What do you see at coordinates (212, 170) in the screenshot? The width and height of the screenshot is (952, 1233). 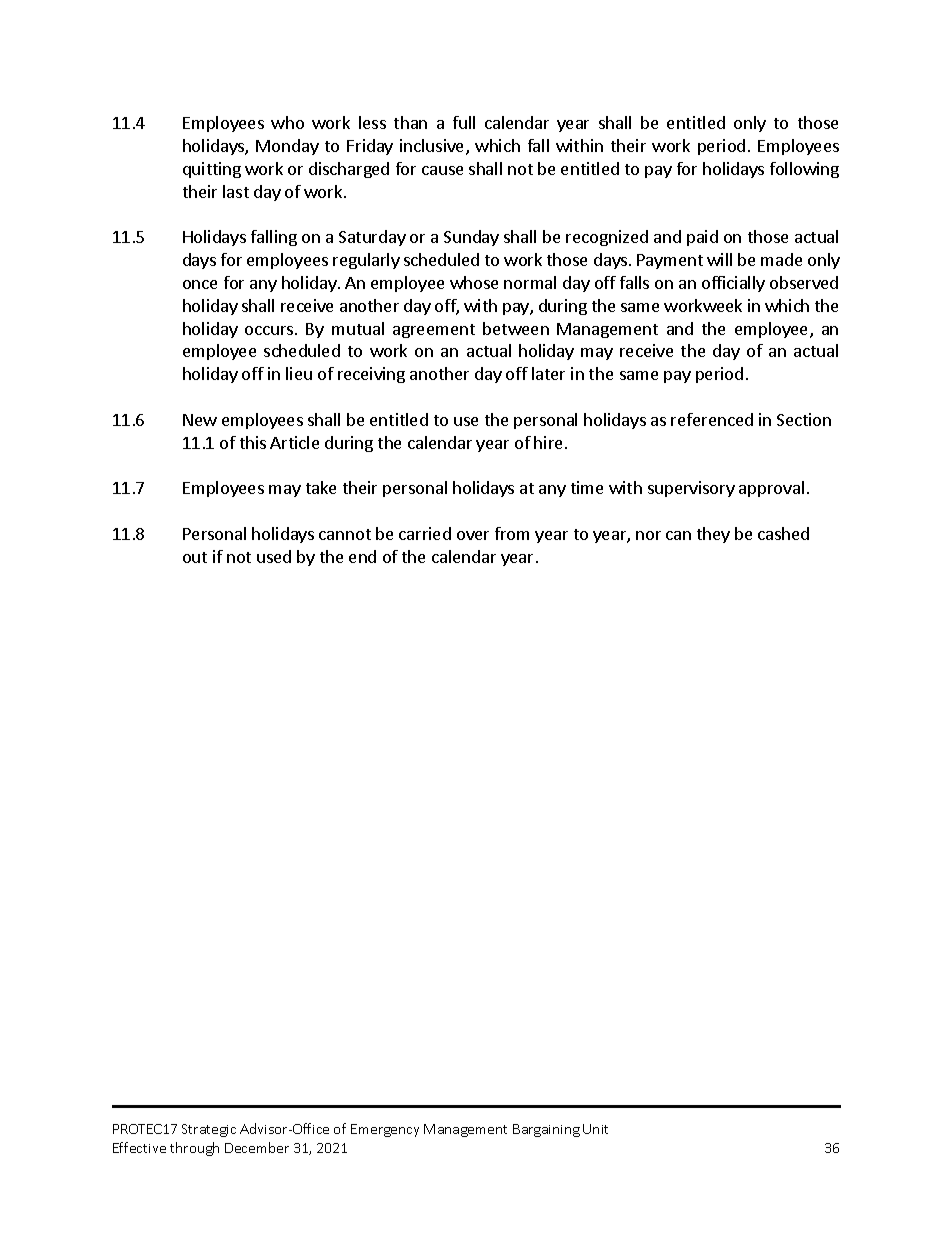 I see `quitting` at bounding box center [212, 170].
